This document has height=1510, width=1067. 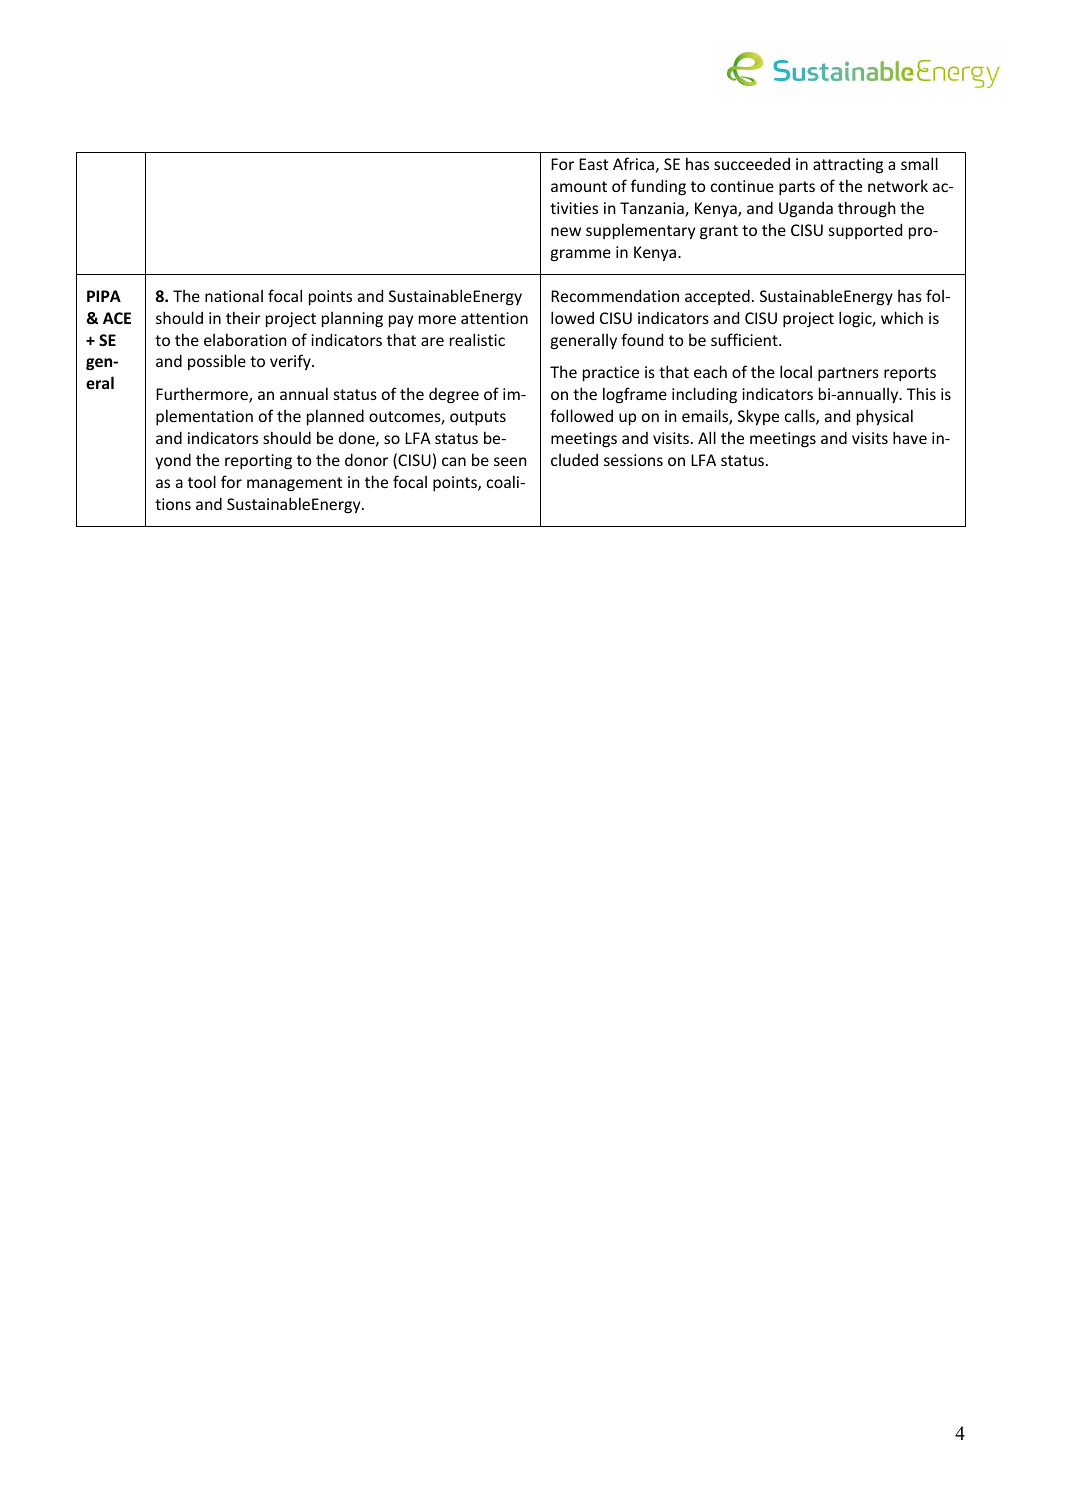 I want to click on accepted, so click(x=717, y=297).
